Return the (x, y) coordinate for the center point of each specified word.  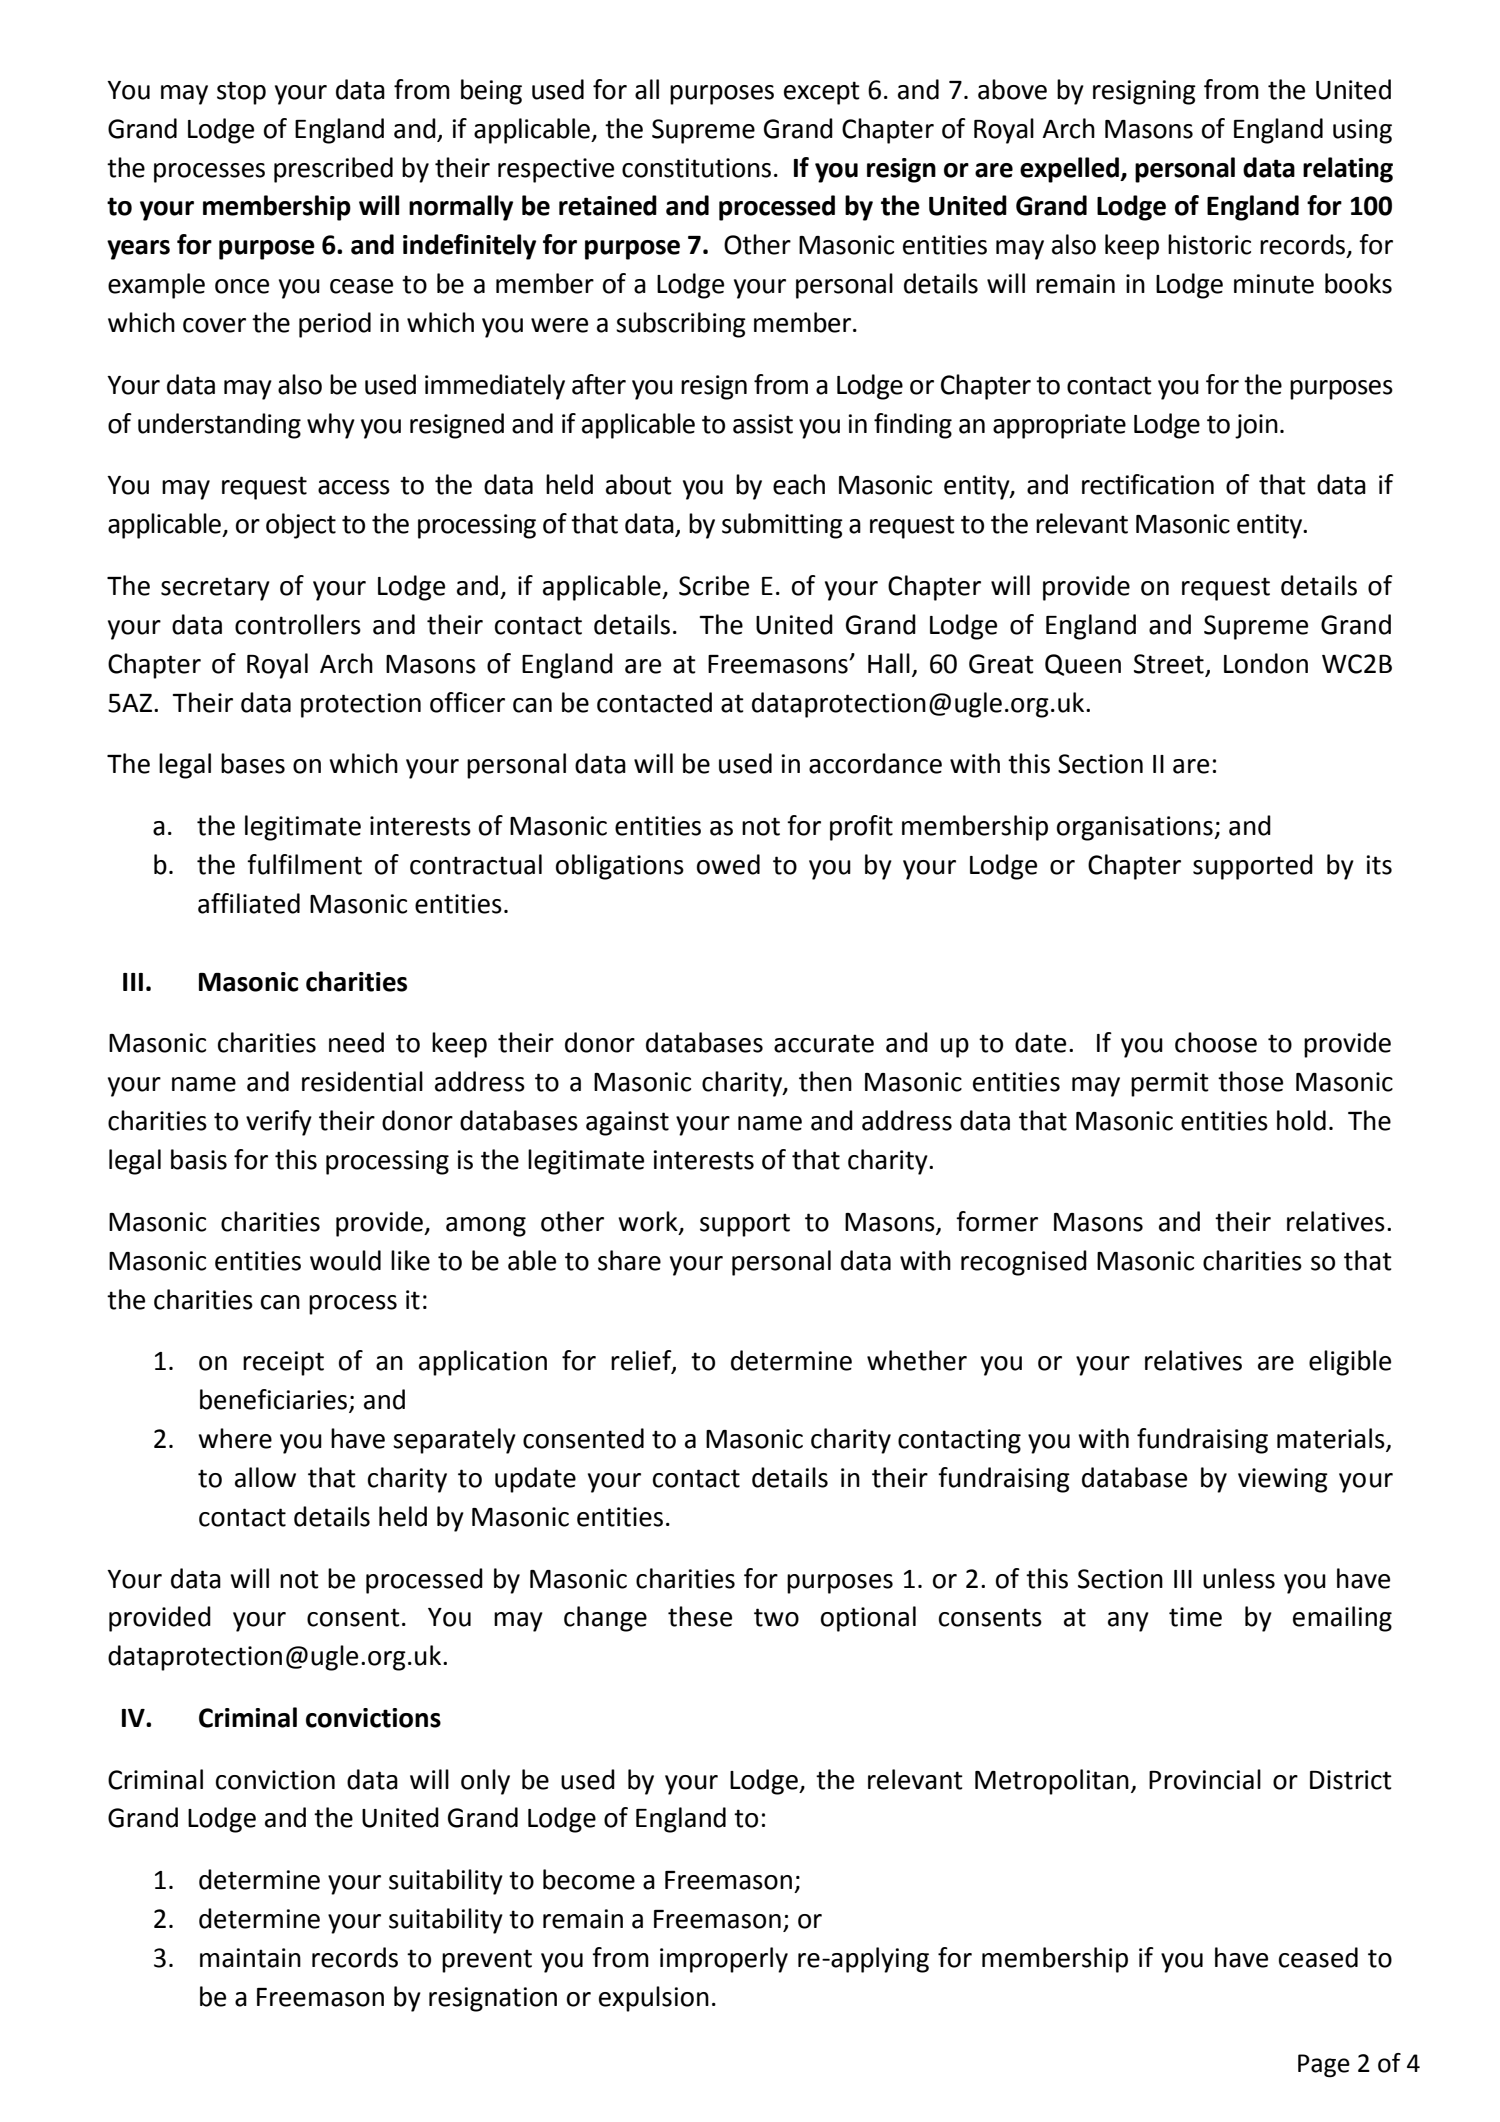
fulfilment (304, 864)
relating (1348, 170)
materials (1332, 1439)
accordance (875, 763)
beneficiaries (273, 1399)
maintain (250, 1958)
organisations (1136, 828)
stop (241, 93)
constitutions (696, 168)
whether (917, 1360)
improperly (724, 1960)
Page (1324, 2066)
